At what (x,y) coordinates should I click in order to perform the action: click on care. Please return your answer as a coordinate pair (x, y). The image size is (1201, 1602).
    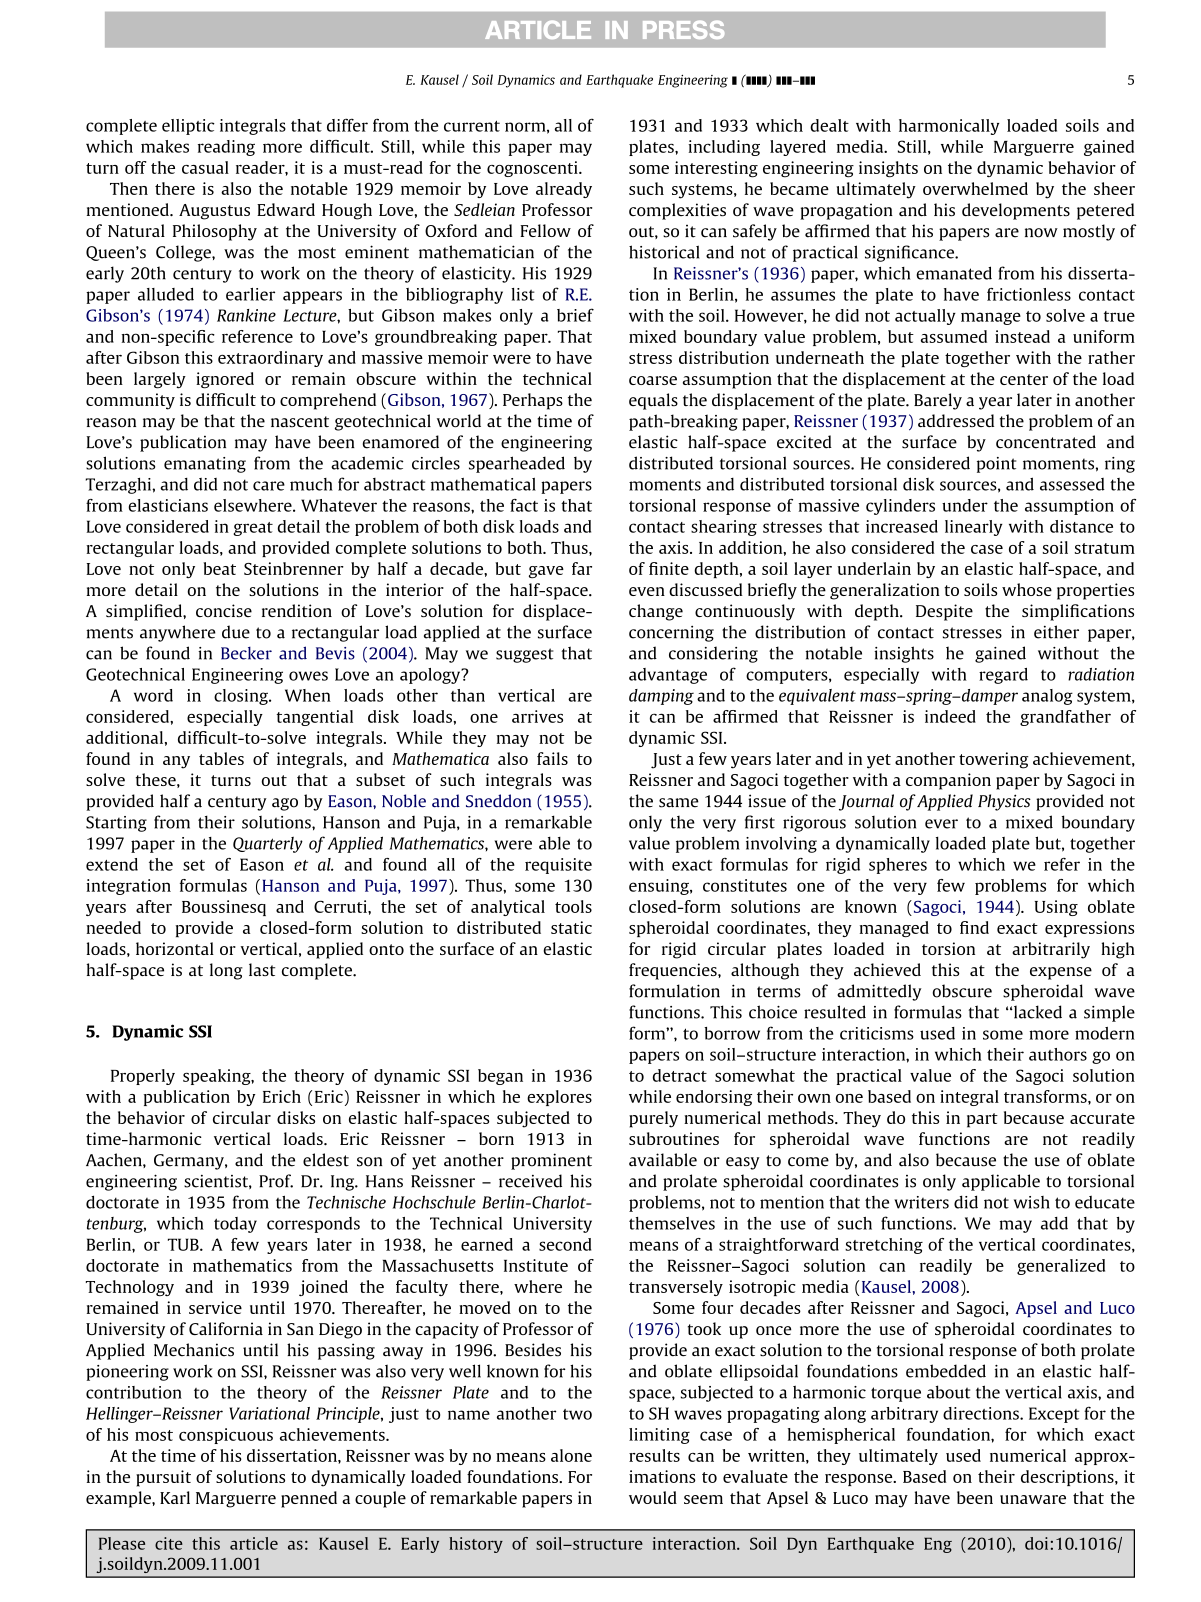
    Looking at the image, I should click on (269, 486).
